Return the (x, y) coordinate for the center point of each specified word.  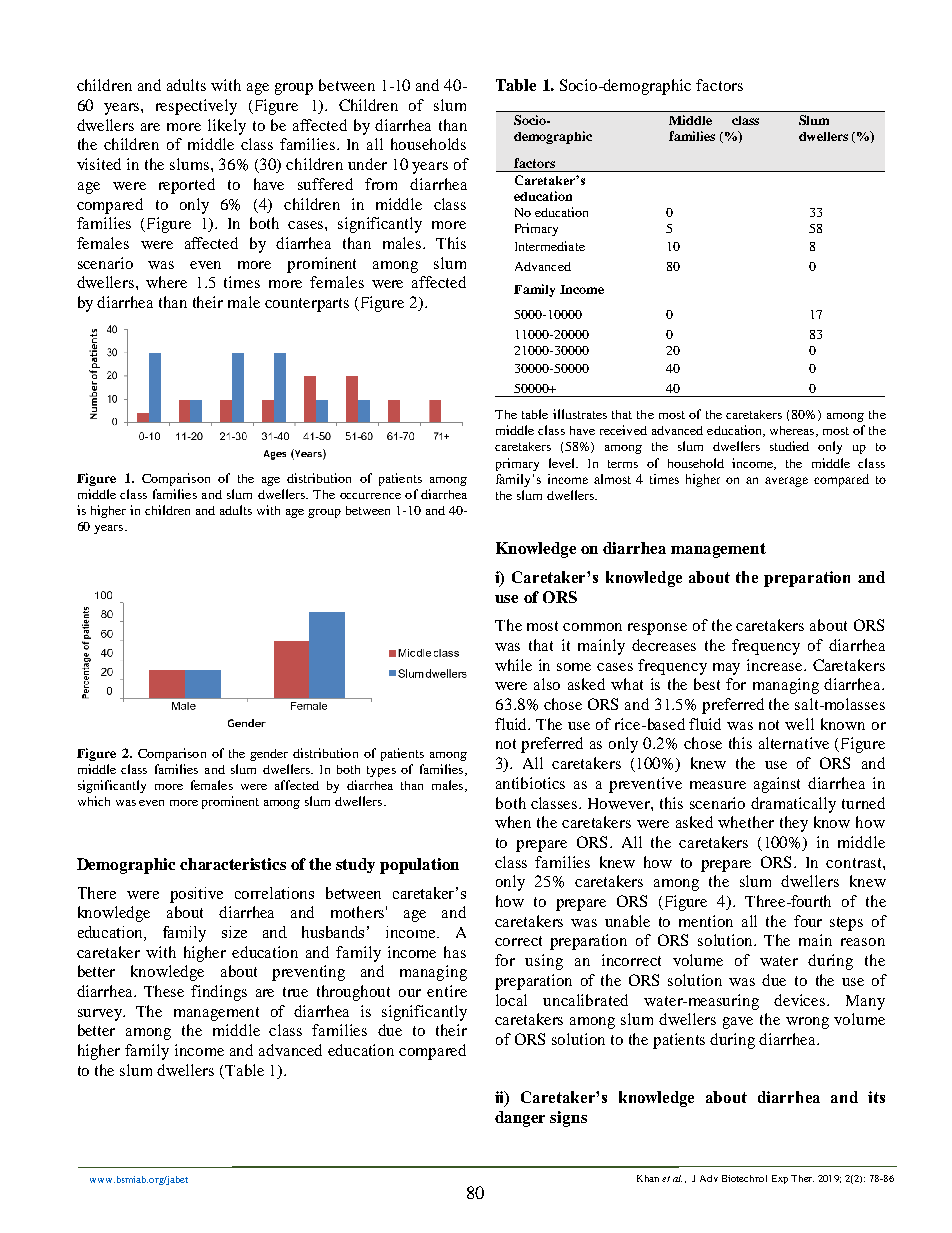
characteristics (233, 864)
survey (101, 1015)
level (563, 463)
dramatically (793, 805)
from (381, 184)
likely (227, 127)
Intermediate (550, 246)
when (513, 822)
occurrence (370, 496)
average (786, 482)
